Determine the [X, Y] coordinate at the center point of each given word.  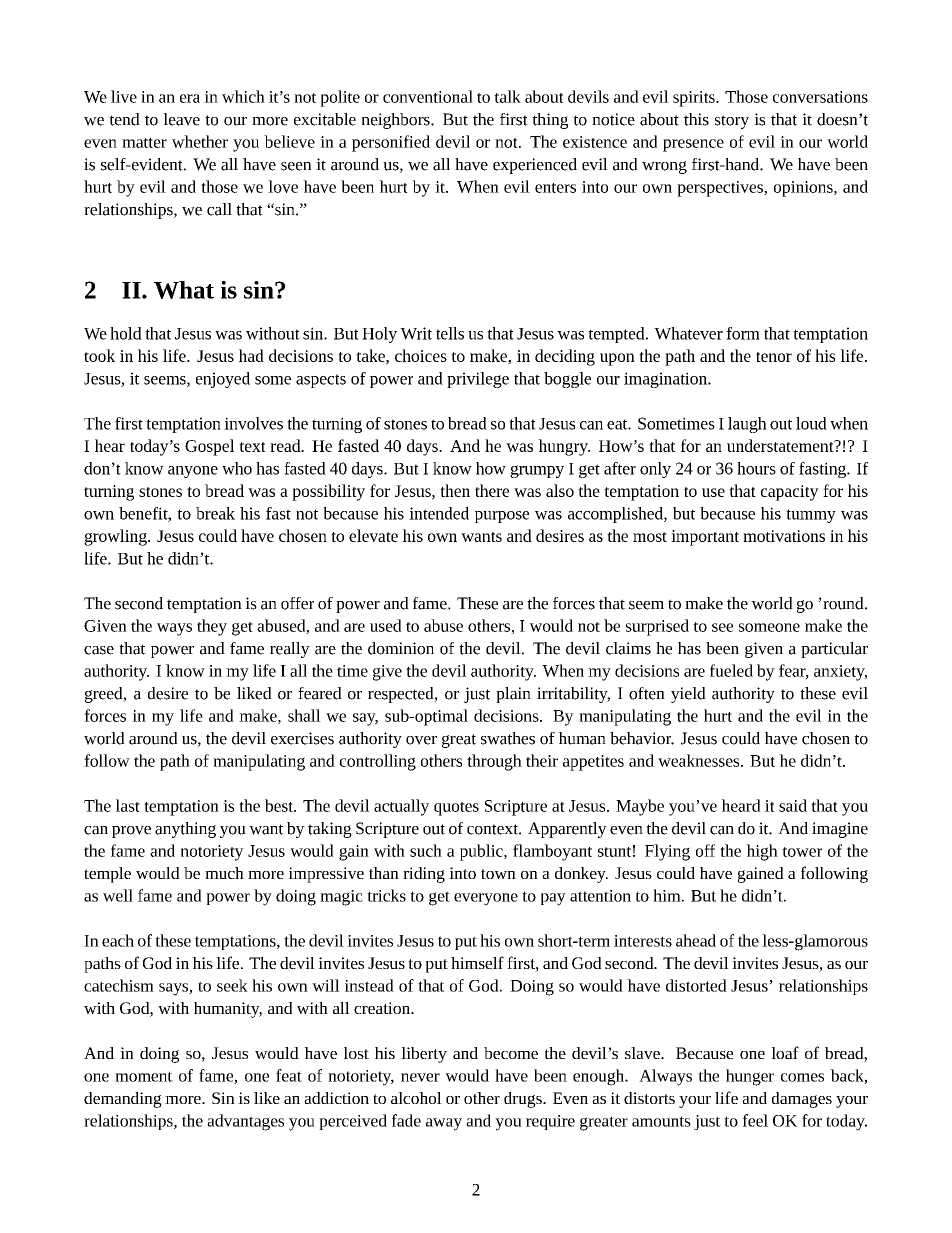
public [482, 852]
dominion [401, 648]
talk [507, 96]
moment [144, 1076]
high [762, 852]
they [212, 627]
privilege [478, 380]
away [444, 1124]
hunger [750, 1077]
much [224, 873]
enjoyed [223, 380]
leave [181, 119]
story [732, 122]
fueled [731, 670]
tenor [774, 357]
